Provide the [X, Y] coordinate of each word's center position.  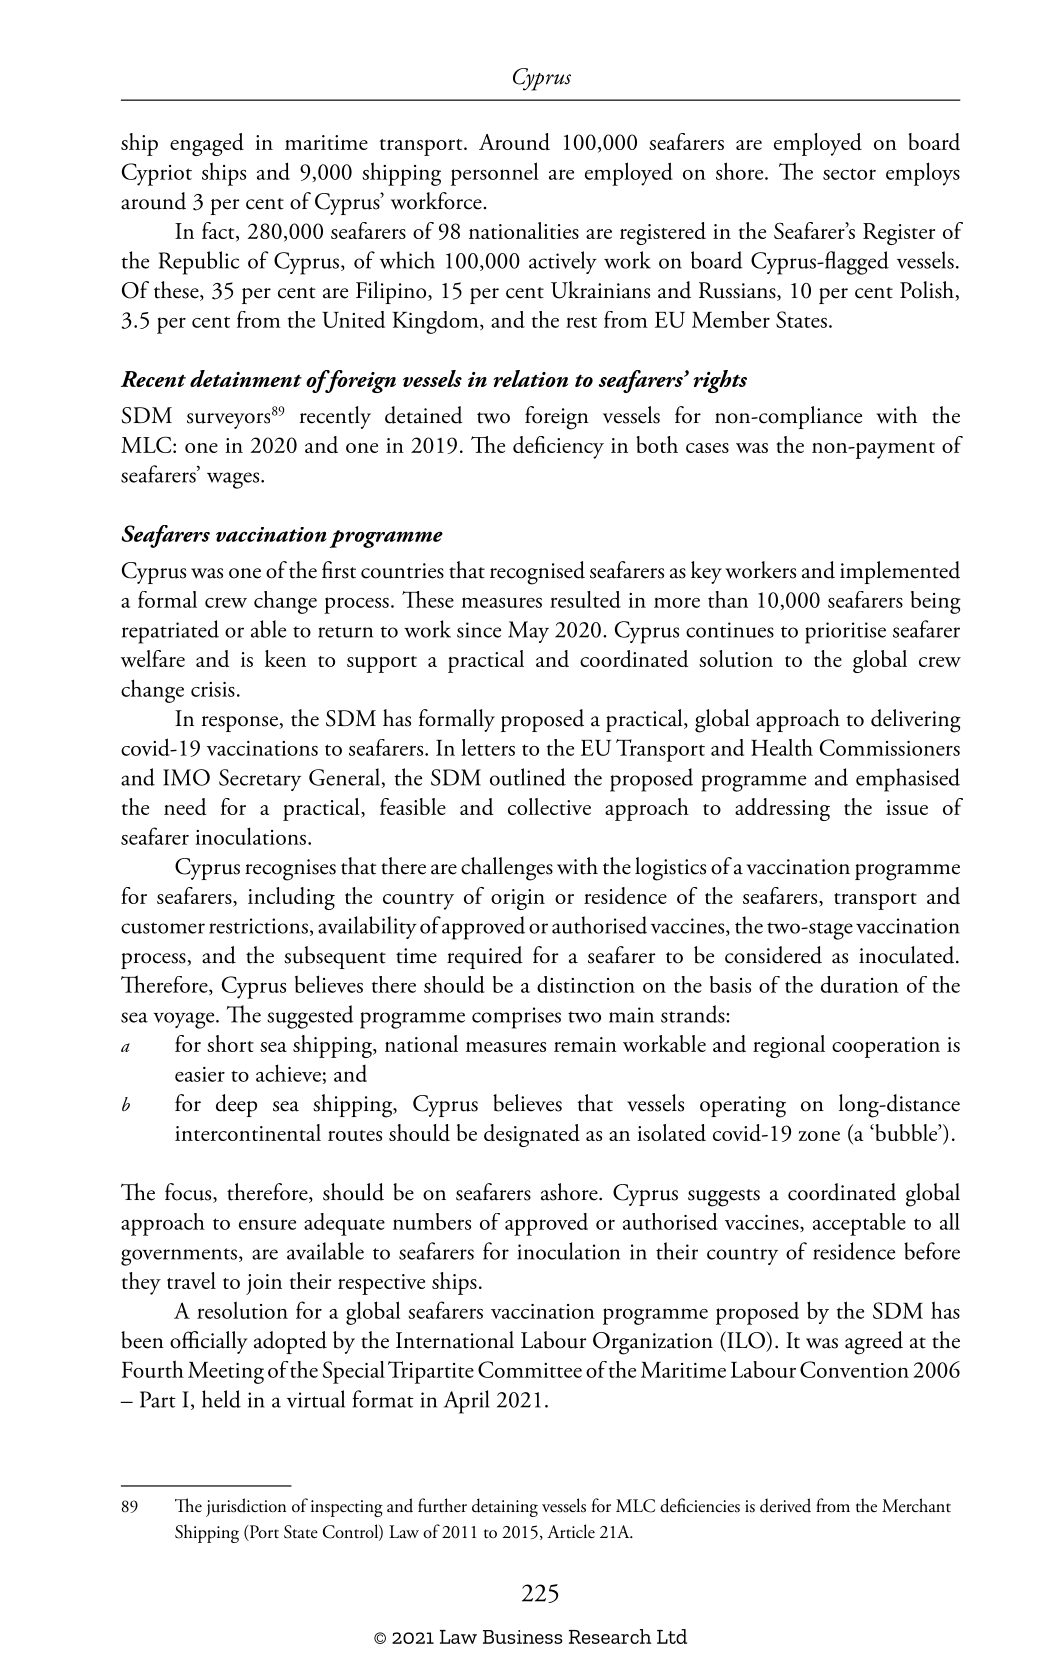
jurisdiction [246, 1507]
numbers [432, 1221]
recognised [537, 573]
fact [219, 231]
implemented [900, 572]
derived [785, 1505]
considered [773, 955]
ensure [267, 1224]
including [291, 898]
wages [234, 480]
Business [523, 1637]
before [932, 1251]
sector [849, 174]
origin [518, 899]
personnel [495, 174]
